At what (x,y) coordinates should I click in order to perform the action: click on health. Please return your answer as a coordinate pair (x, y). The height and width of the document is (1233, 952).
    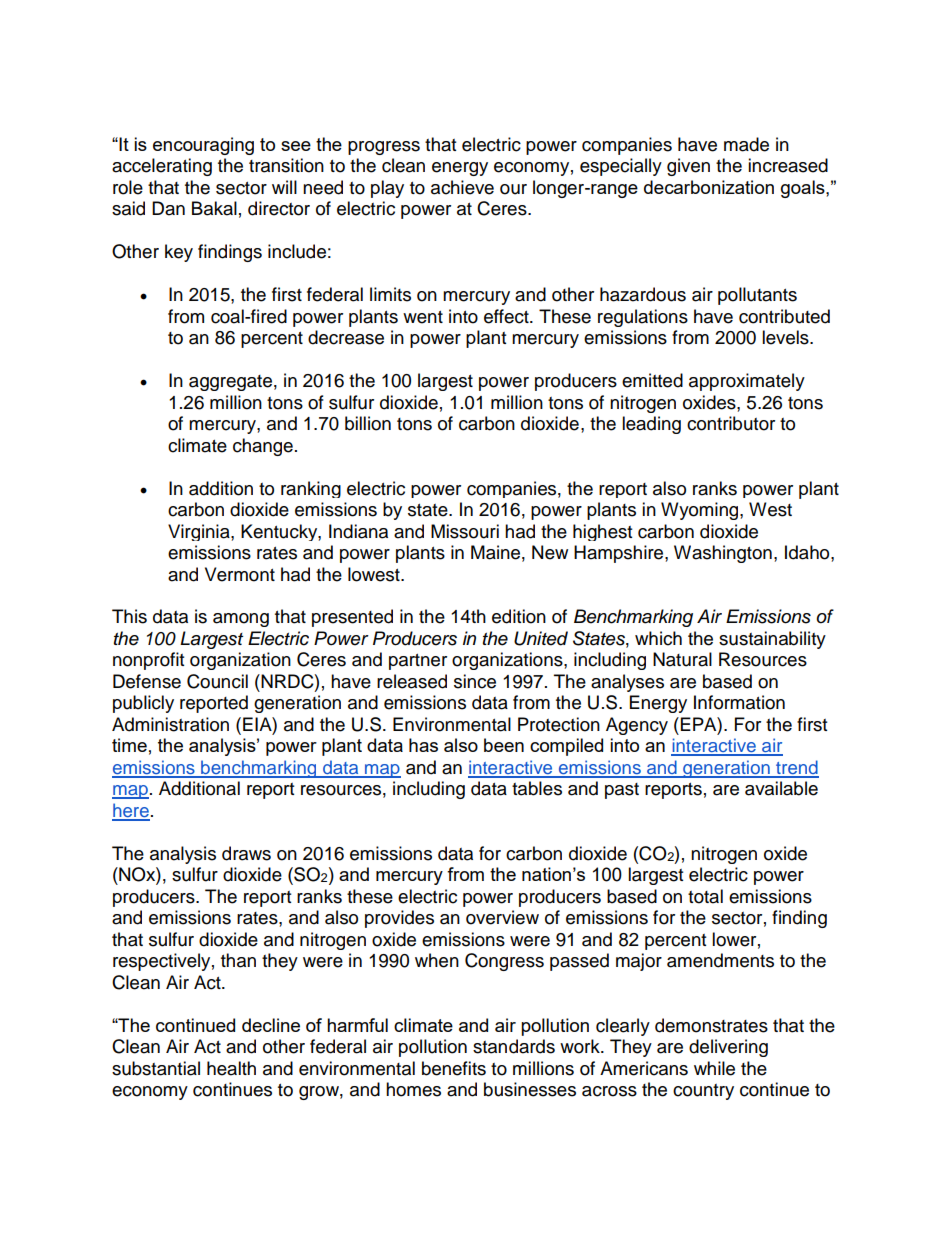
    Looking at the image, I should click on (231, 1068).
